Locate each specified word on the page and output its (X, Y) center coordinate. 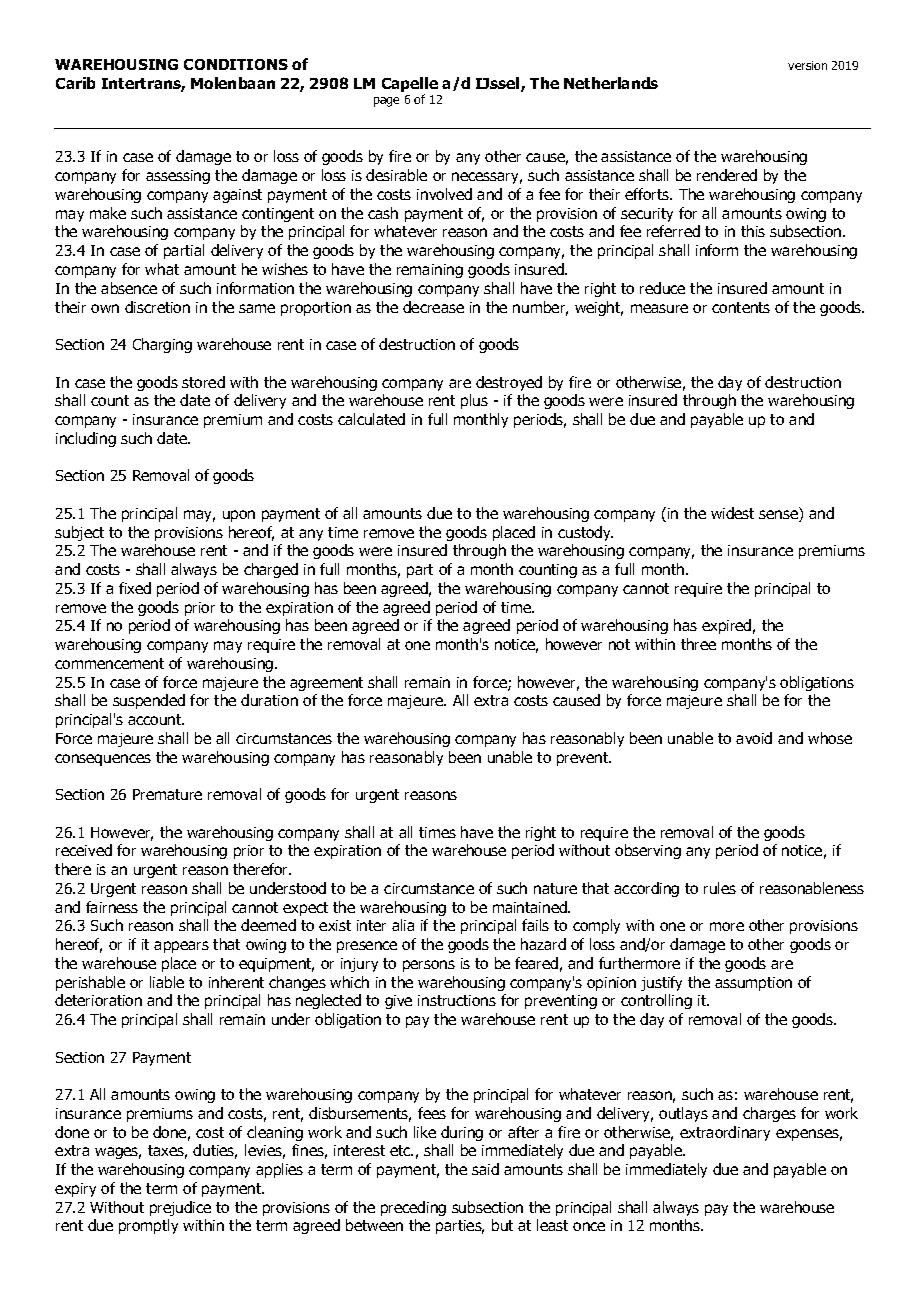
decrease (433, 307)
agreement (326, 684)
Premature (167, 794)
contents (741, 307)
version (807, 65)
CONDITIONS (236, 64)
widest (732, 513)
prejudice (180, 1208)
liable (167, 982)
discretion (157, 307)
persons (429, 966)
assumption (753, 984)
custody (585, 533)
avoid (754, 738)
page (386, 102)
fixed (135, 588)
